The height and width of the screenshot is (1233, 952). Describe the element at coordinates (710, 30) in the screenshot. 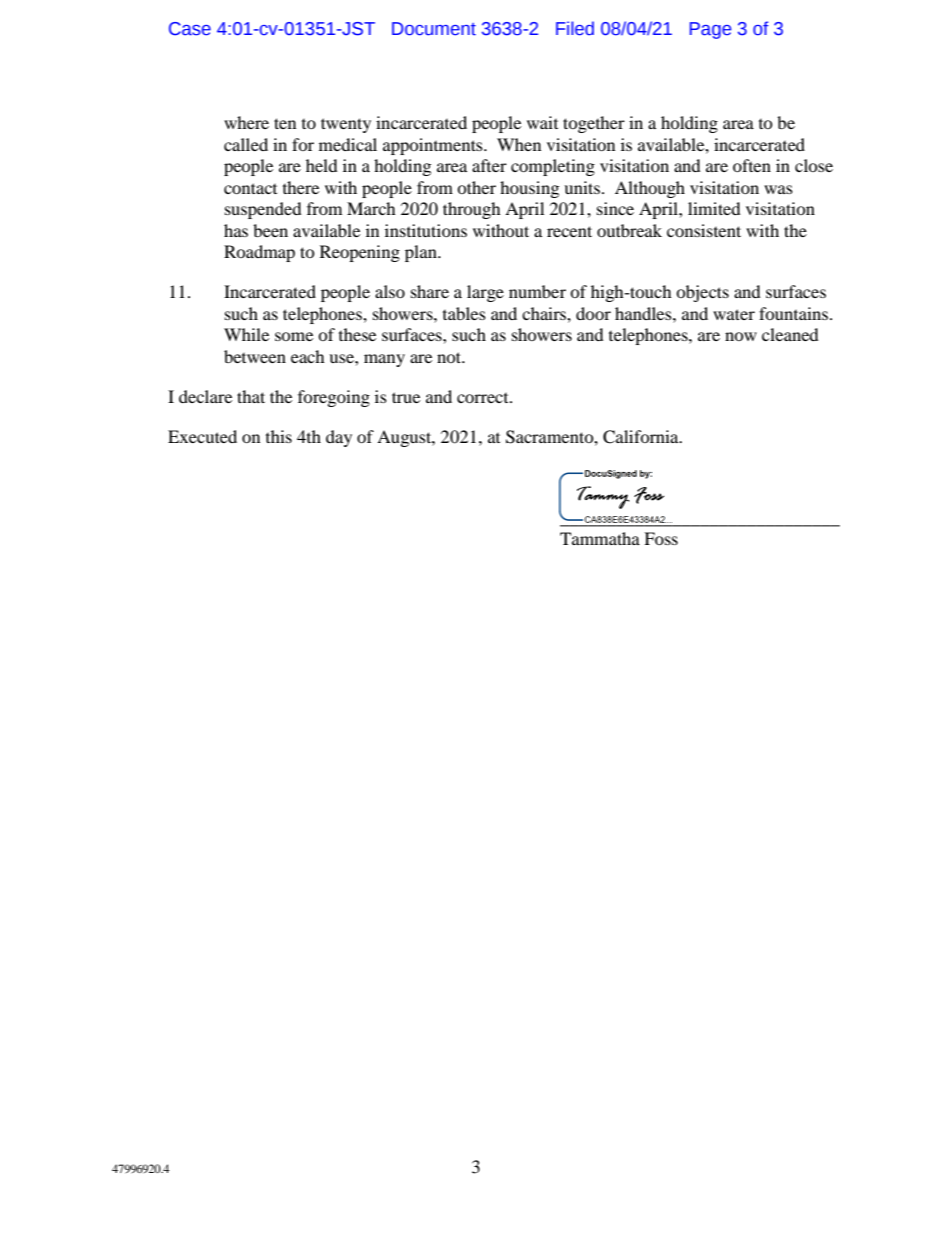

I see `Page` at that location.
